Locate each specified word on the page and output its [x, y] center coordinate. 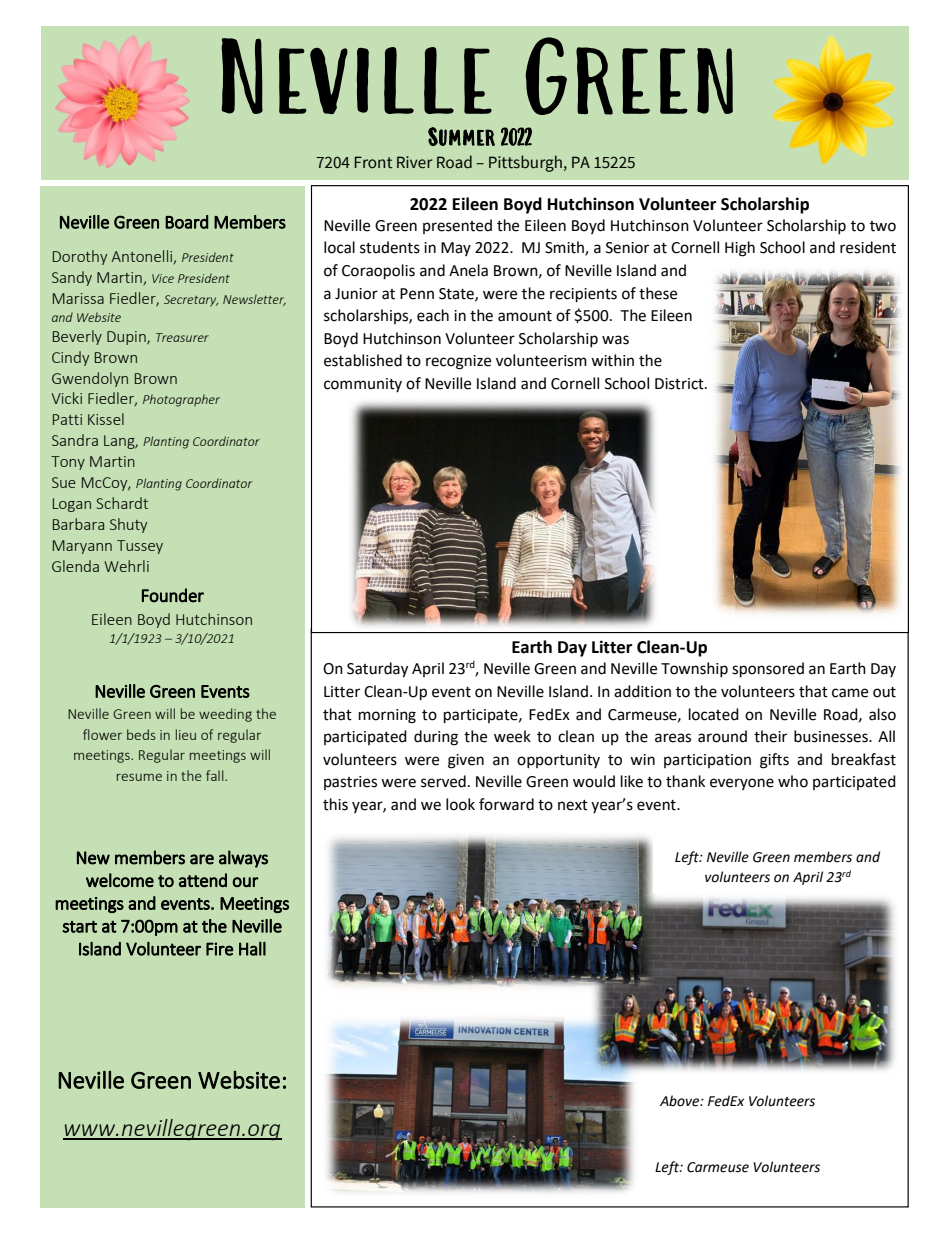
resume [139, 777]
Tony [68, 463]
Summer [461, 136]
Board [186, 222]
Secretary [191, 301]
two [883, 226]
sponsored [768, 670]
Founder [173, 595]
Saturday [377, 670]
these [658, 293]
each [433, 315]
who [793, 781]
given [466, 761]
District [680, 384]
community [363, 385]
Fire [219, 949]
